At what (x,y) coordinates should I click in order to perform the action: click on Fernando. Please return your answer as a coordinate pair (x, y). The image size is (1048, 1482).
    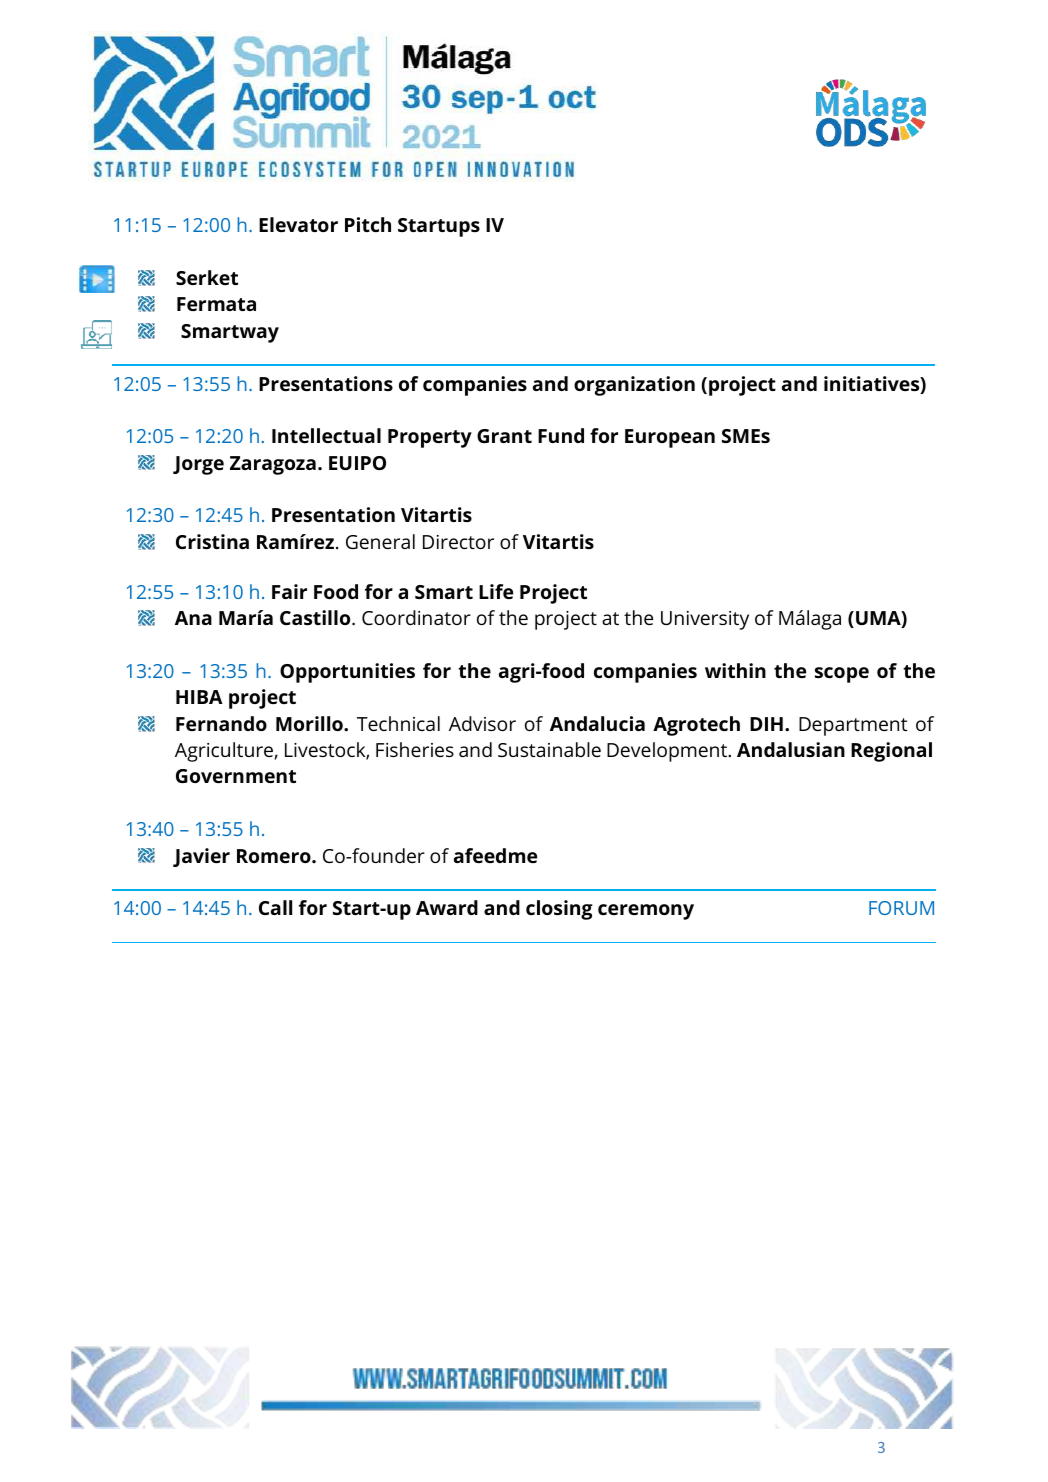
    Looking at the image, I should click on (221, 723).
